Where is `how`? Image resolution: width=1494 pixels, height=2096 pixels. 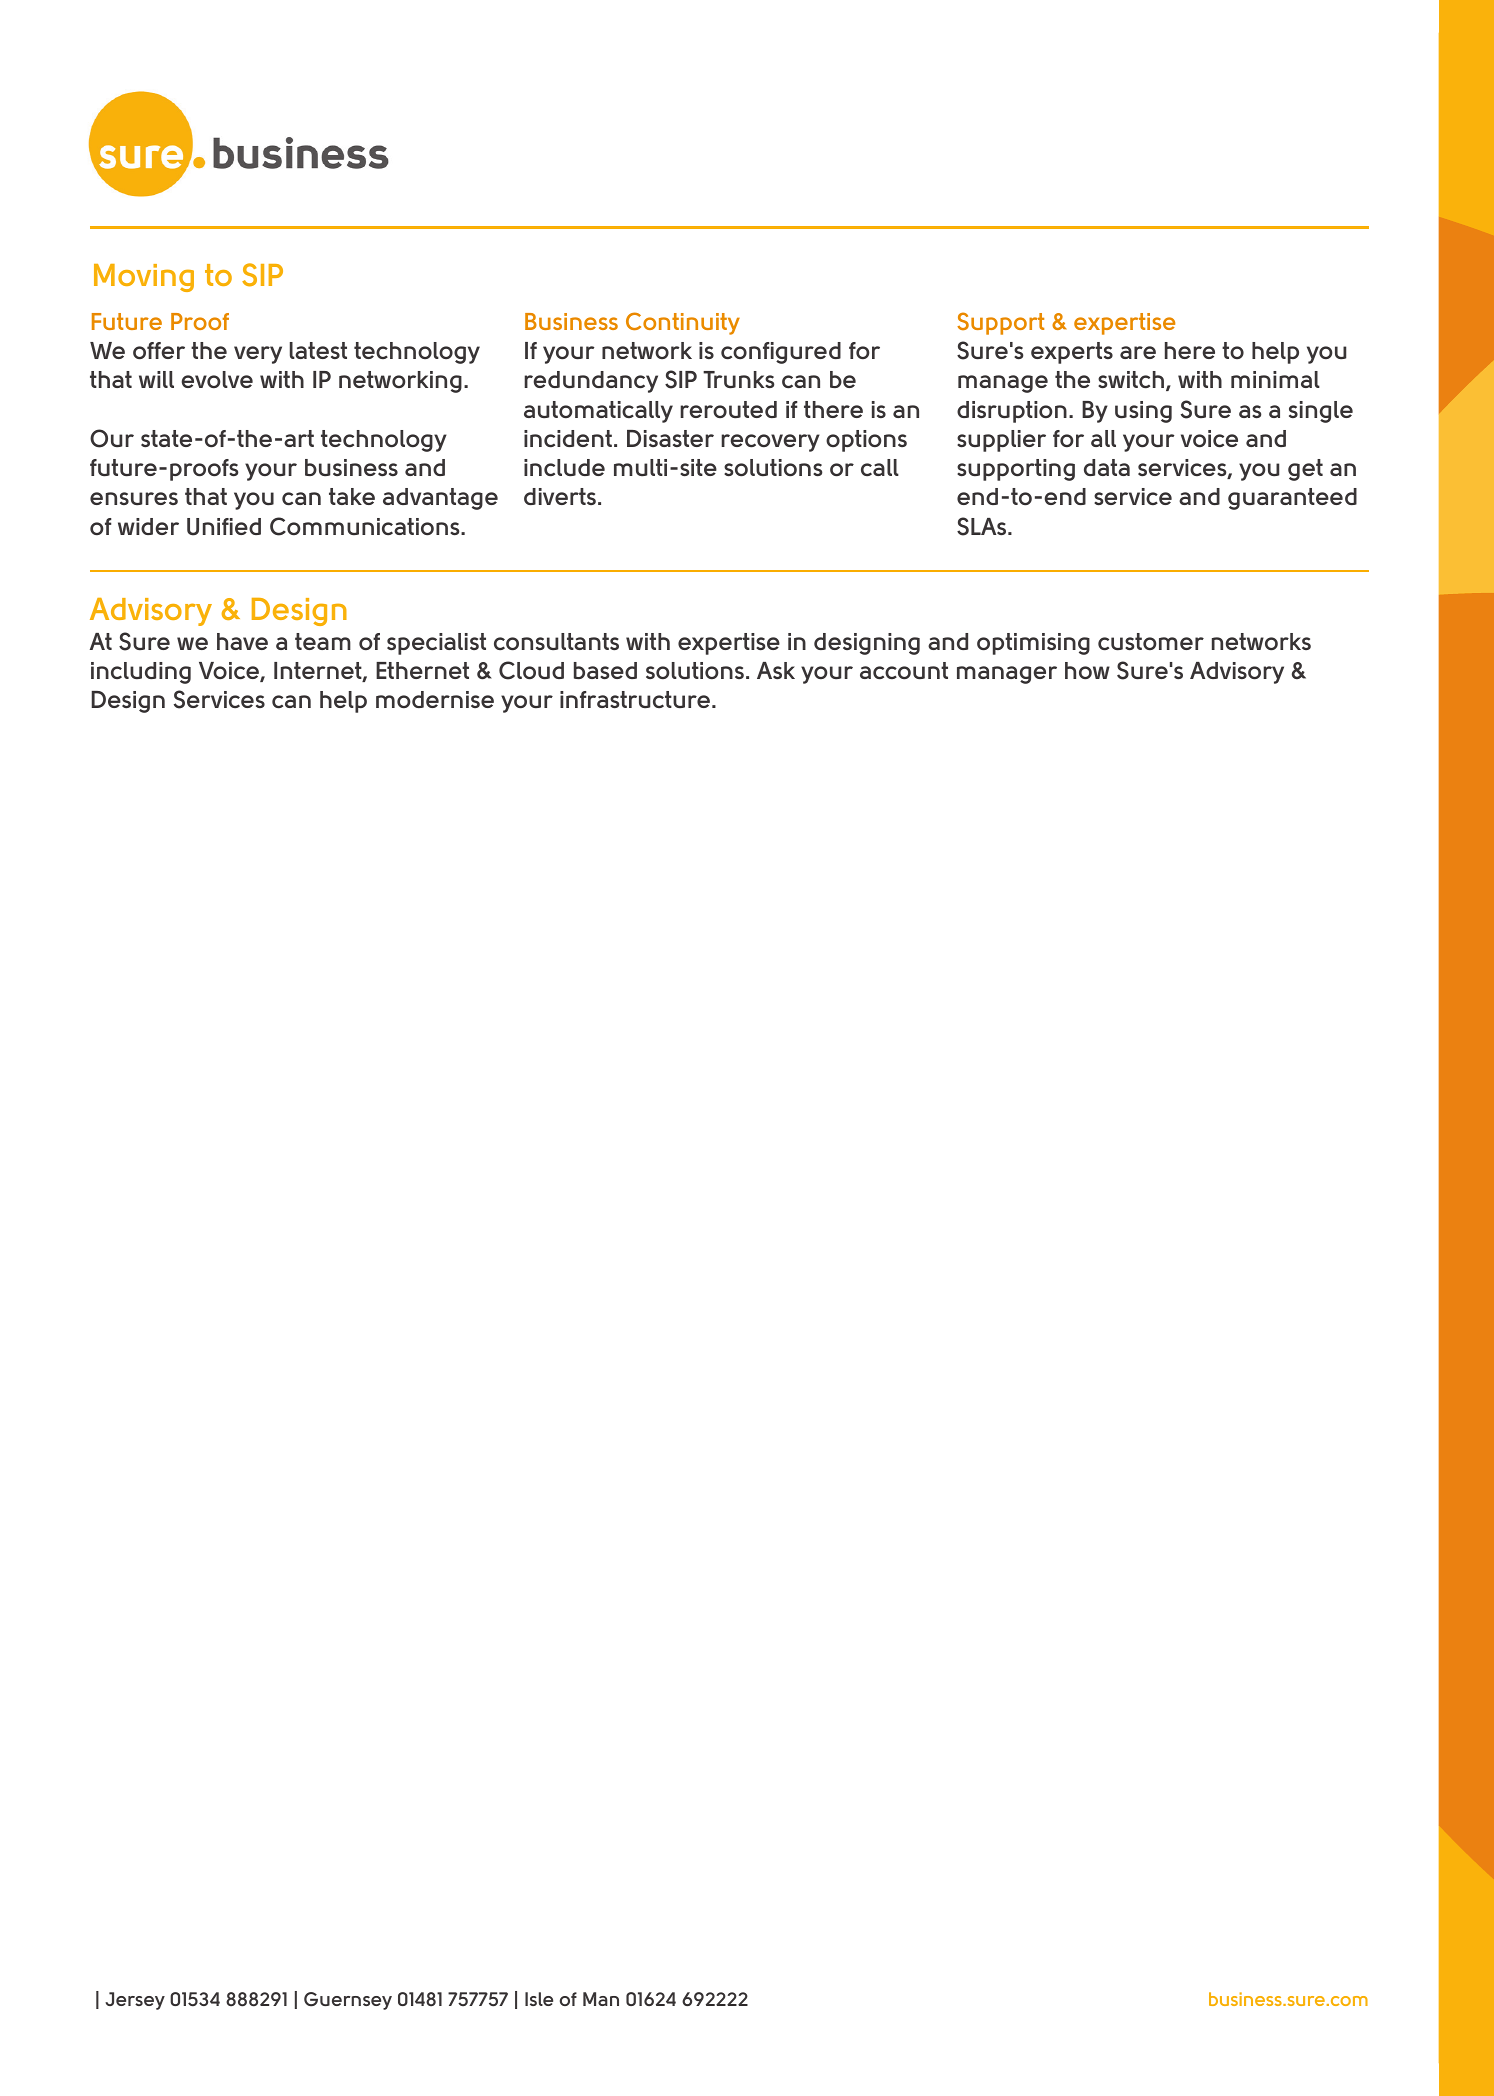 how is located at coordinates (1087, 671).
